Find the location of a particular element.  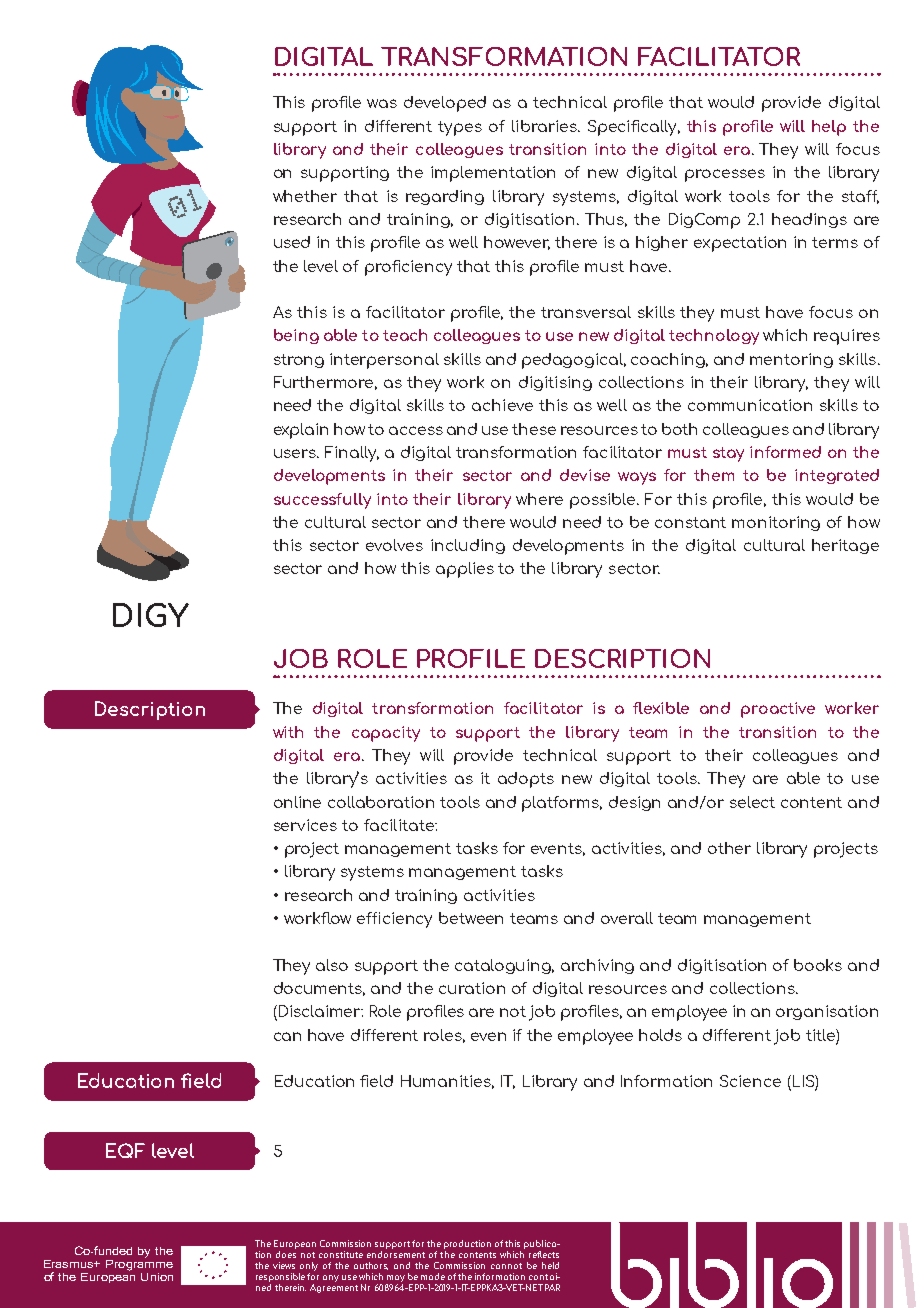

Programme is located at coordinates (139, 1265).
